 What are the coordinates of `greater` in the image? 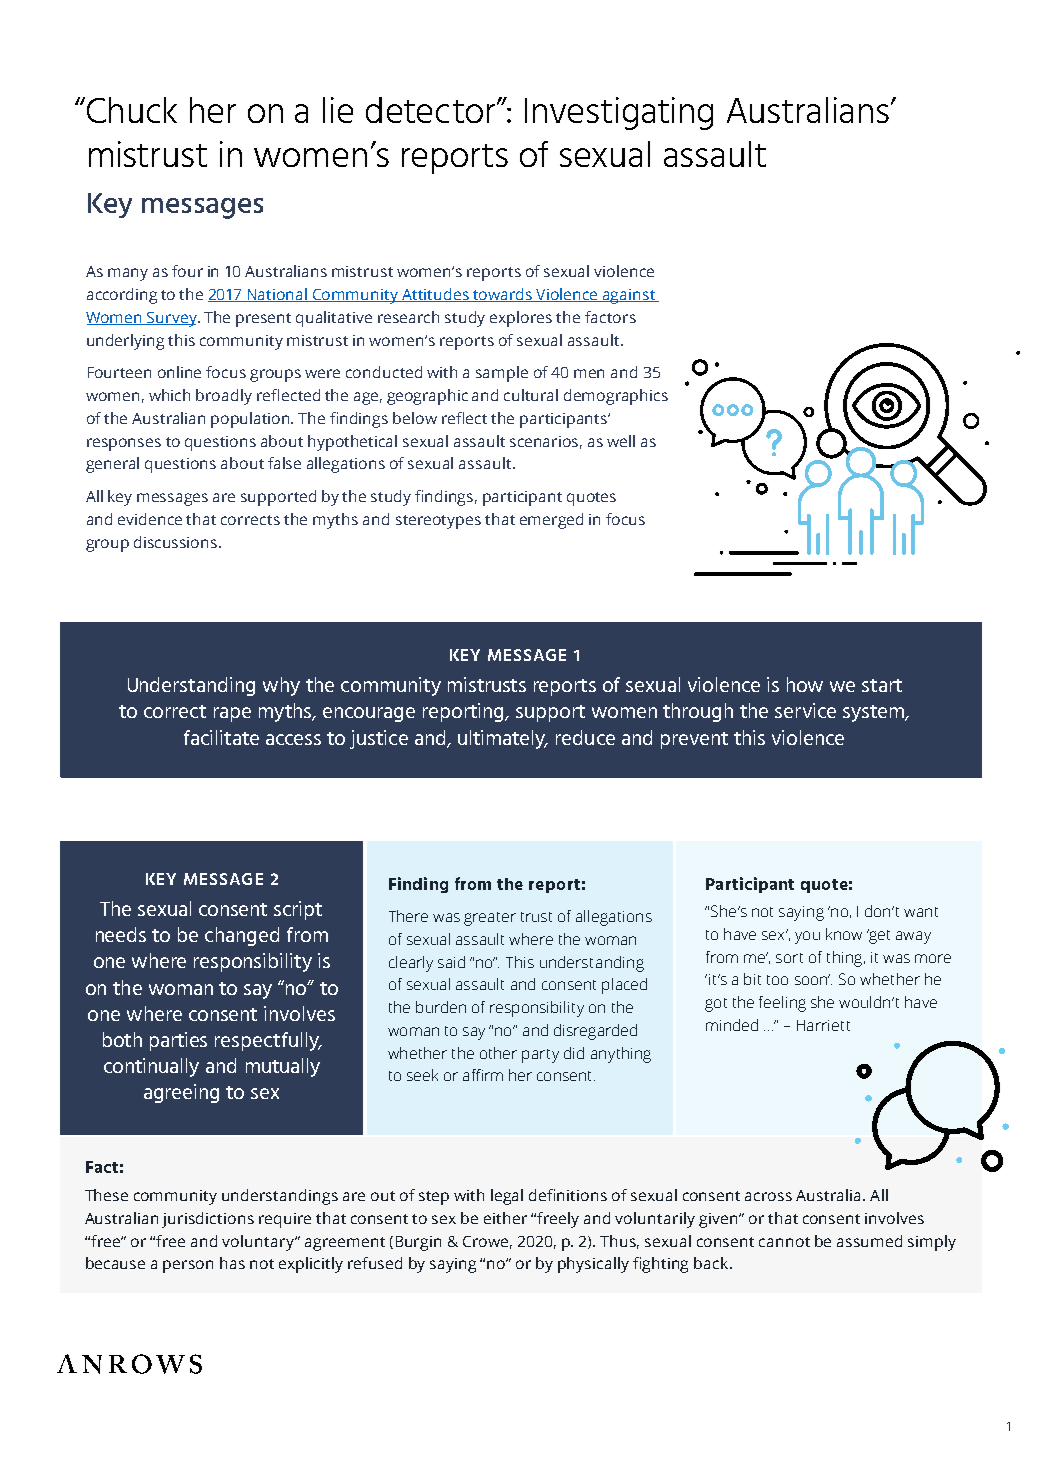 It's located at (490, 919).
